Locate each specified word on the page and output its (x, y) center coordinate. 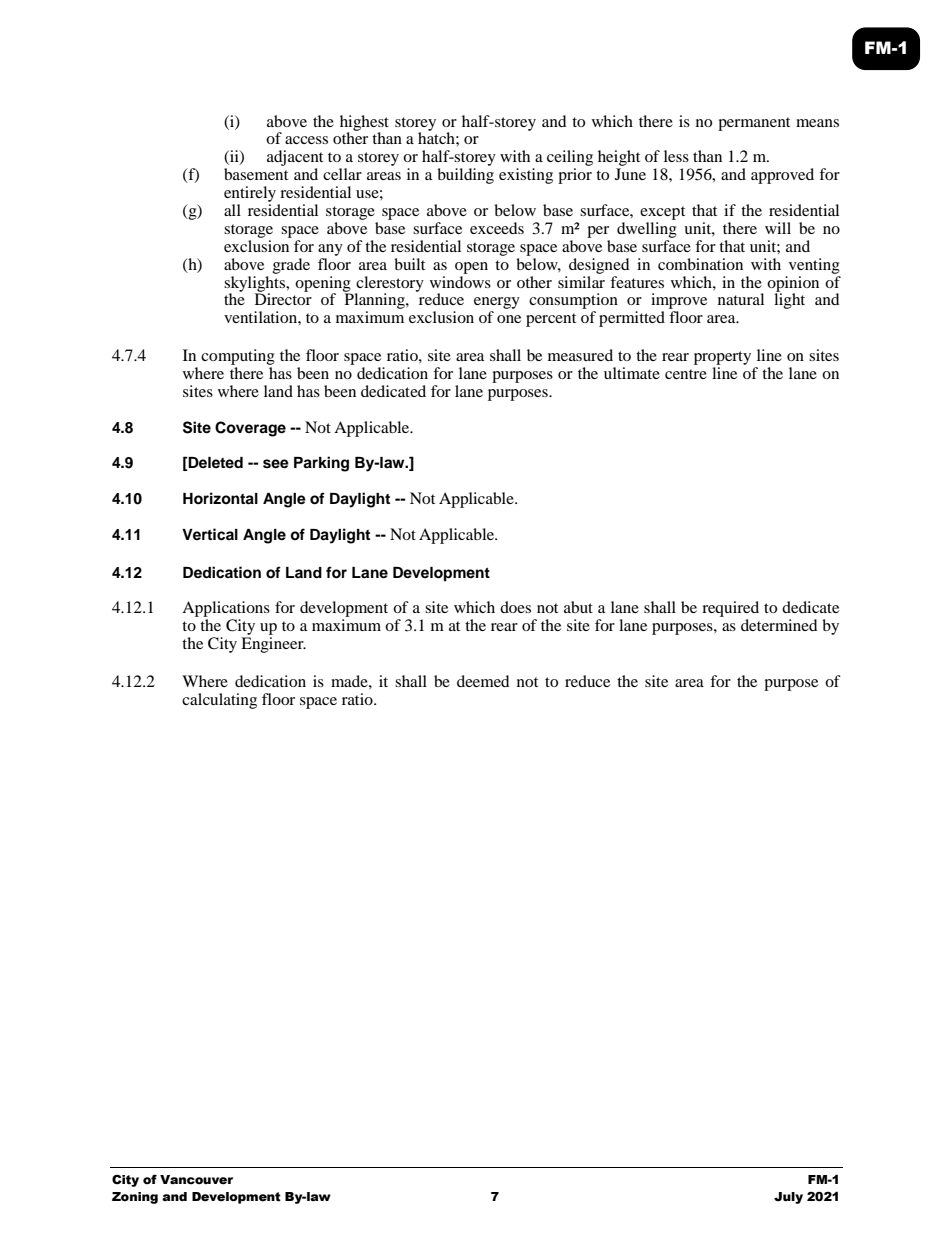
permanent (754, 124)
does (515, 607)
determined (779, 625)
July (788, 1198)
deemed (483, 681)
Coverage (250, 429)
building (465, 176)
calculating (219, 701)
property (722, 358)
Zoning (135, 1198)
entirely (250, 194)
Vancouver (196, 1180)
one (509, 319)
